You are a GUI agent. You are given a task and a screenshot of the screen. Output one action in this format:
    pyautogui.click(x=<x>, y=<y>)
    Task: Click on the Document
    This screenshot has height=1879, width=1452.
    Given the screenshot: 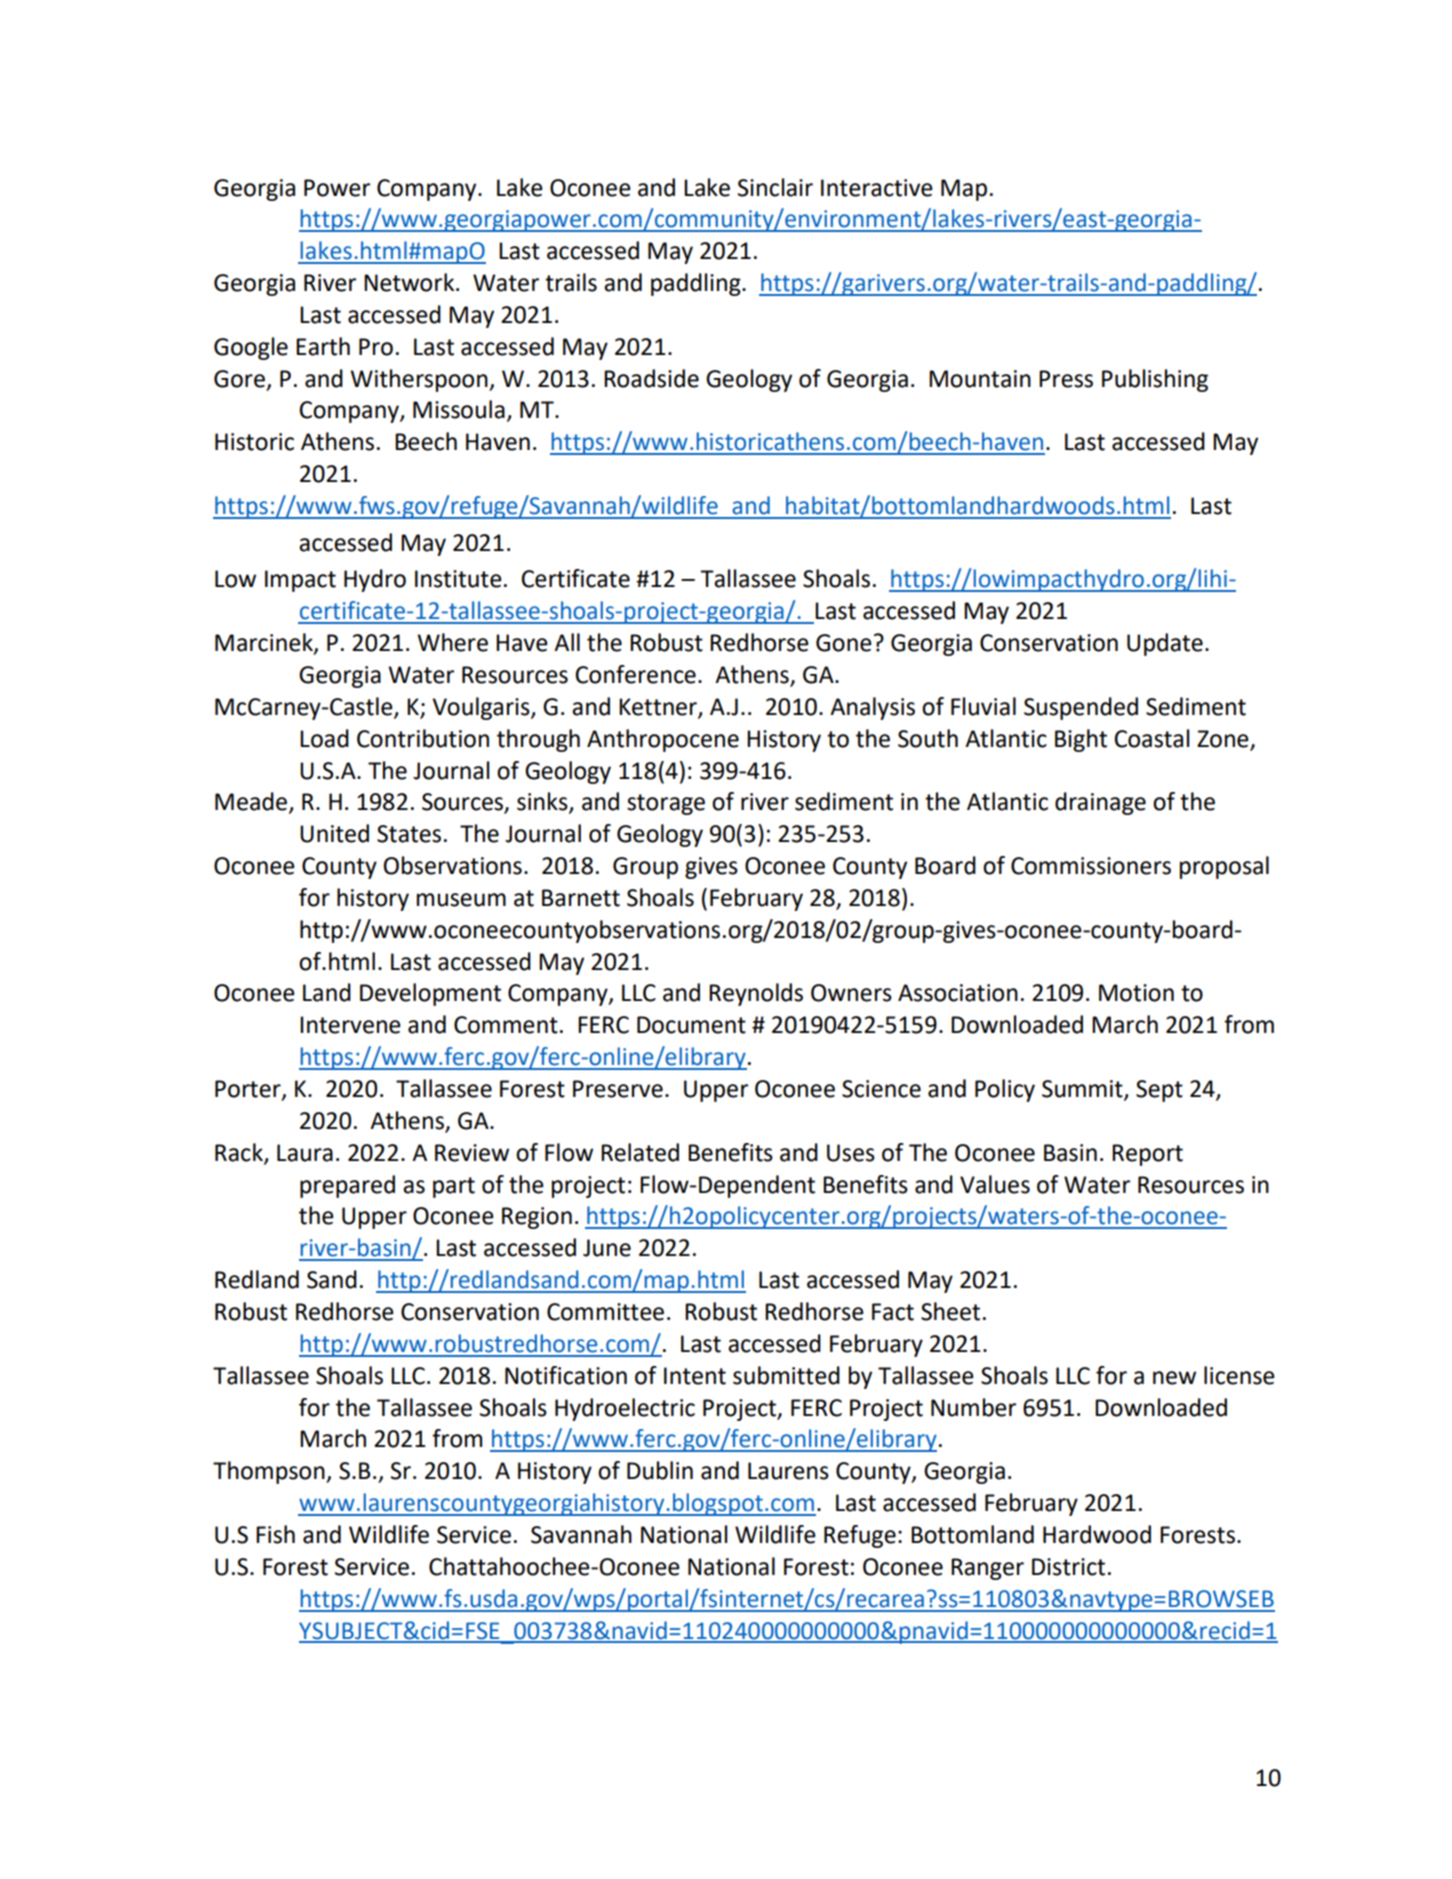 What is the action you would take?
    pyautogui.click(x=691, y=1025)
